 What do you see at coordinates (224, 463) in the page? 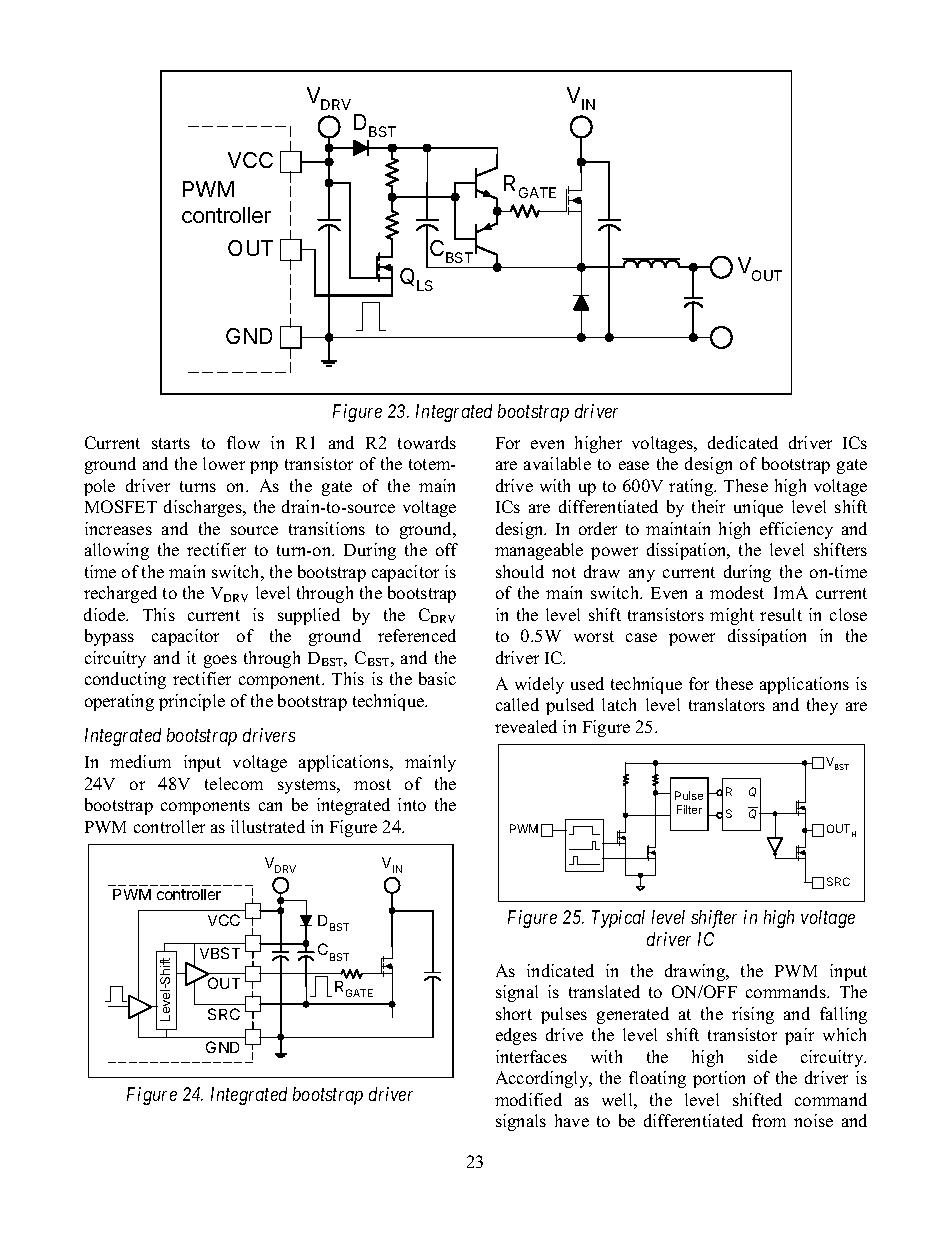
I see `lower` at bounding box center [224, 463].
